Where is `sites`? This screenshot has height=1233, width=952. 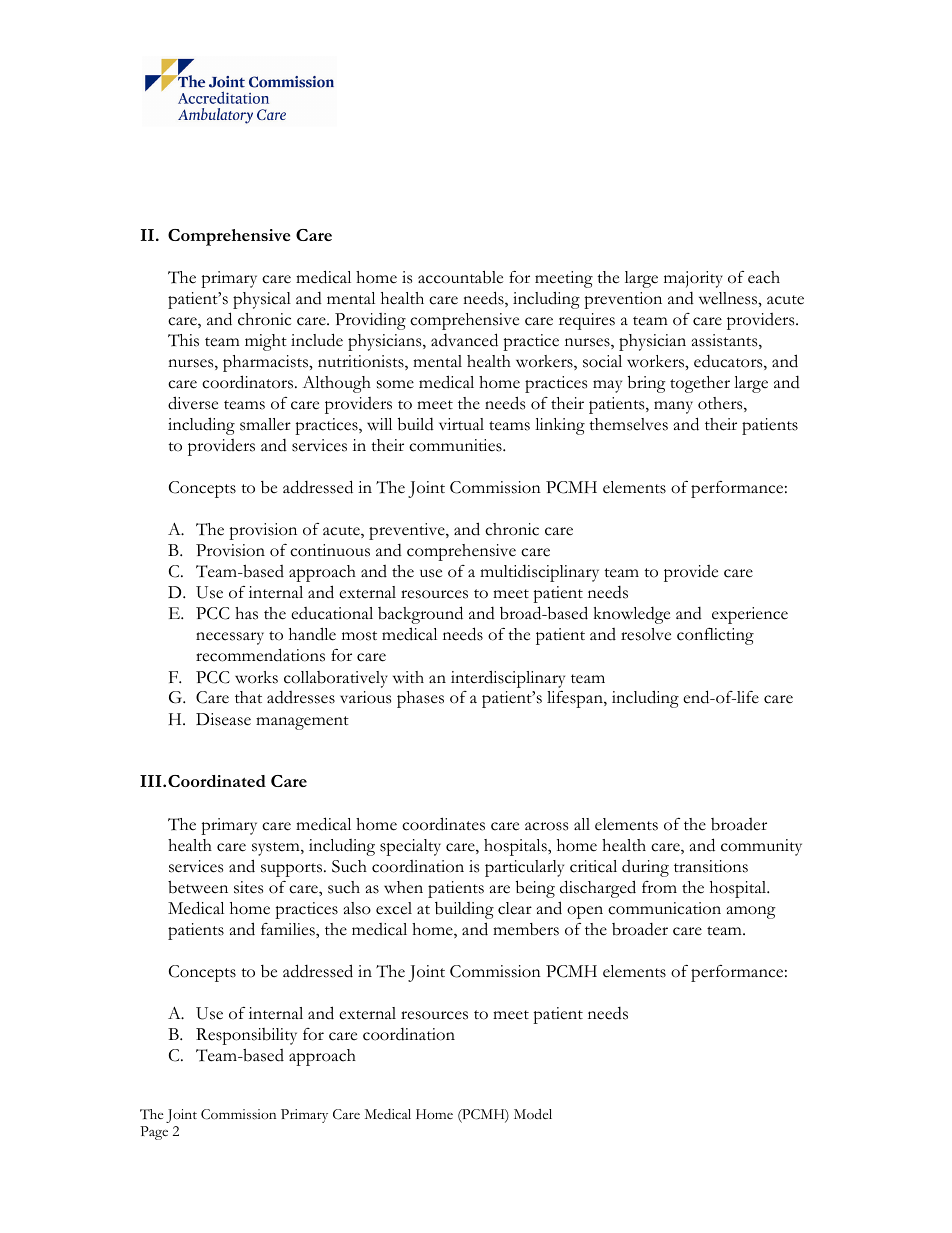
sites is located at coordinates (248, 887).
